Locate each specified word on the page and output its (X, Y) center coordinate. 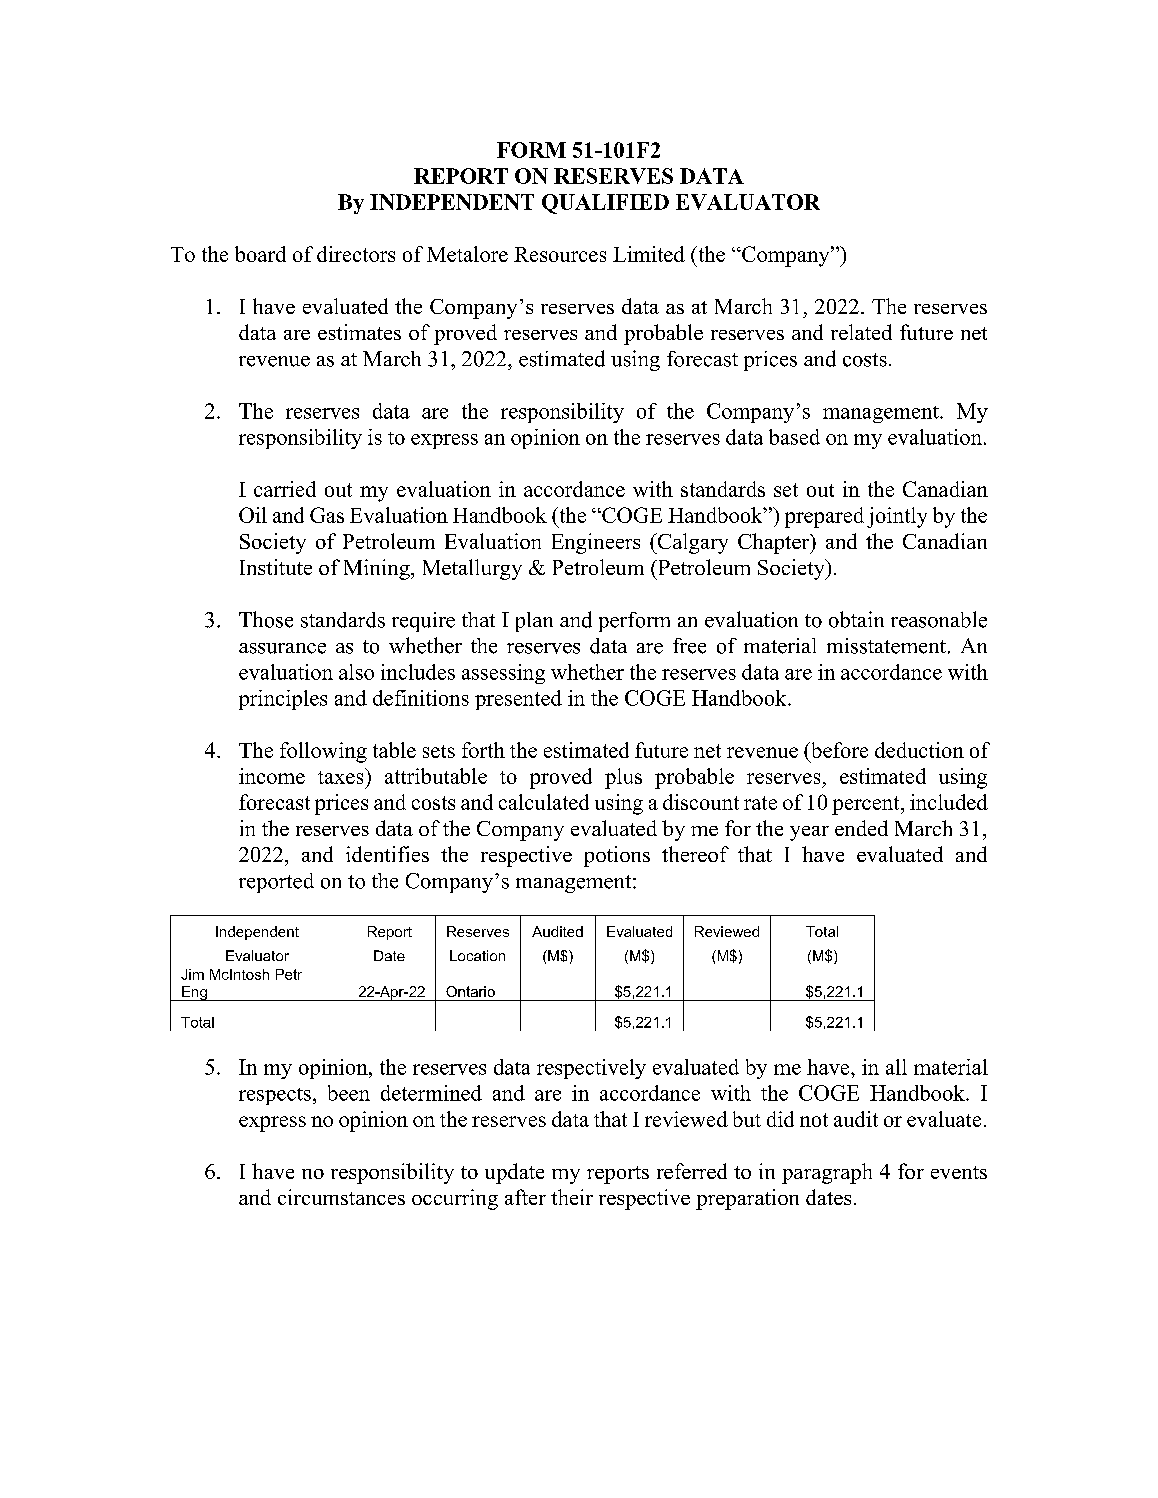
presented (518, 700)
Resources (560, 254)
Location (477, 955)
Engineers (596, 543)
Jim (192, 974)
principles (283, 700)
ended (861, 828)
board (260, 254)
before (838, 750)
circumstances (341, 1197)
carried (285, 489)
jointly (897, 517)
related (861, 332)
